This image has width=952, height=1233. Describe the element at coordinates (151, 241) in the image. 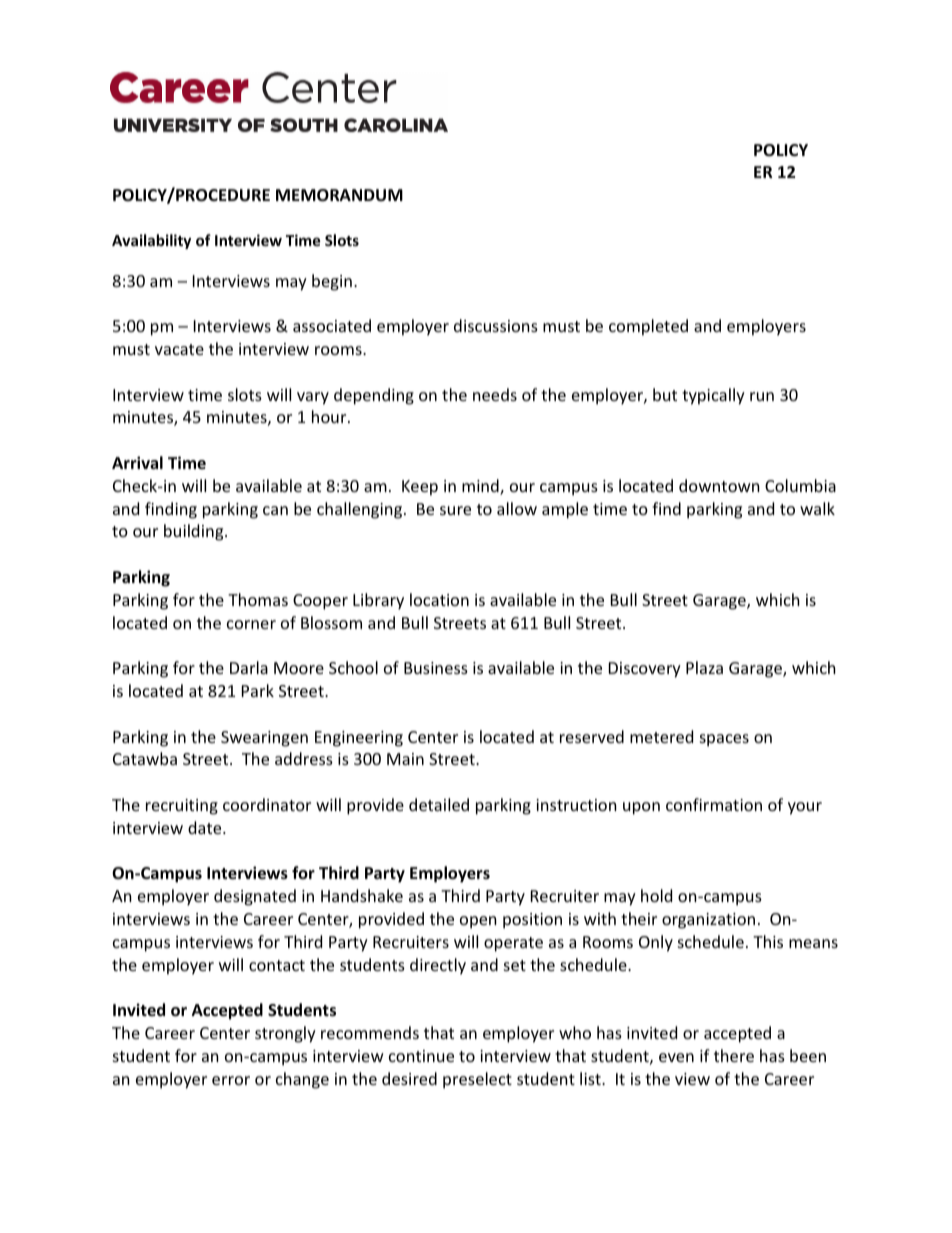

I see `Availability` at that location.
